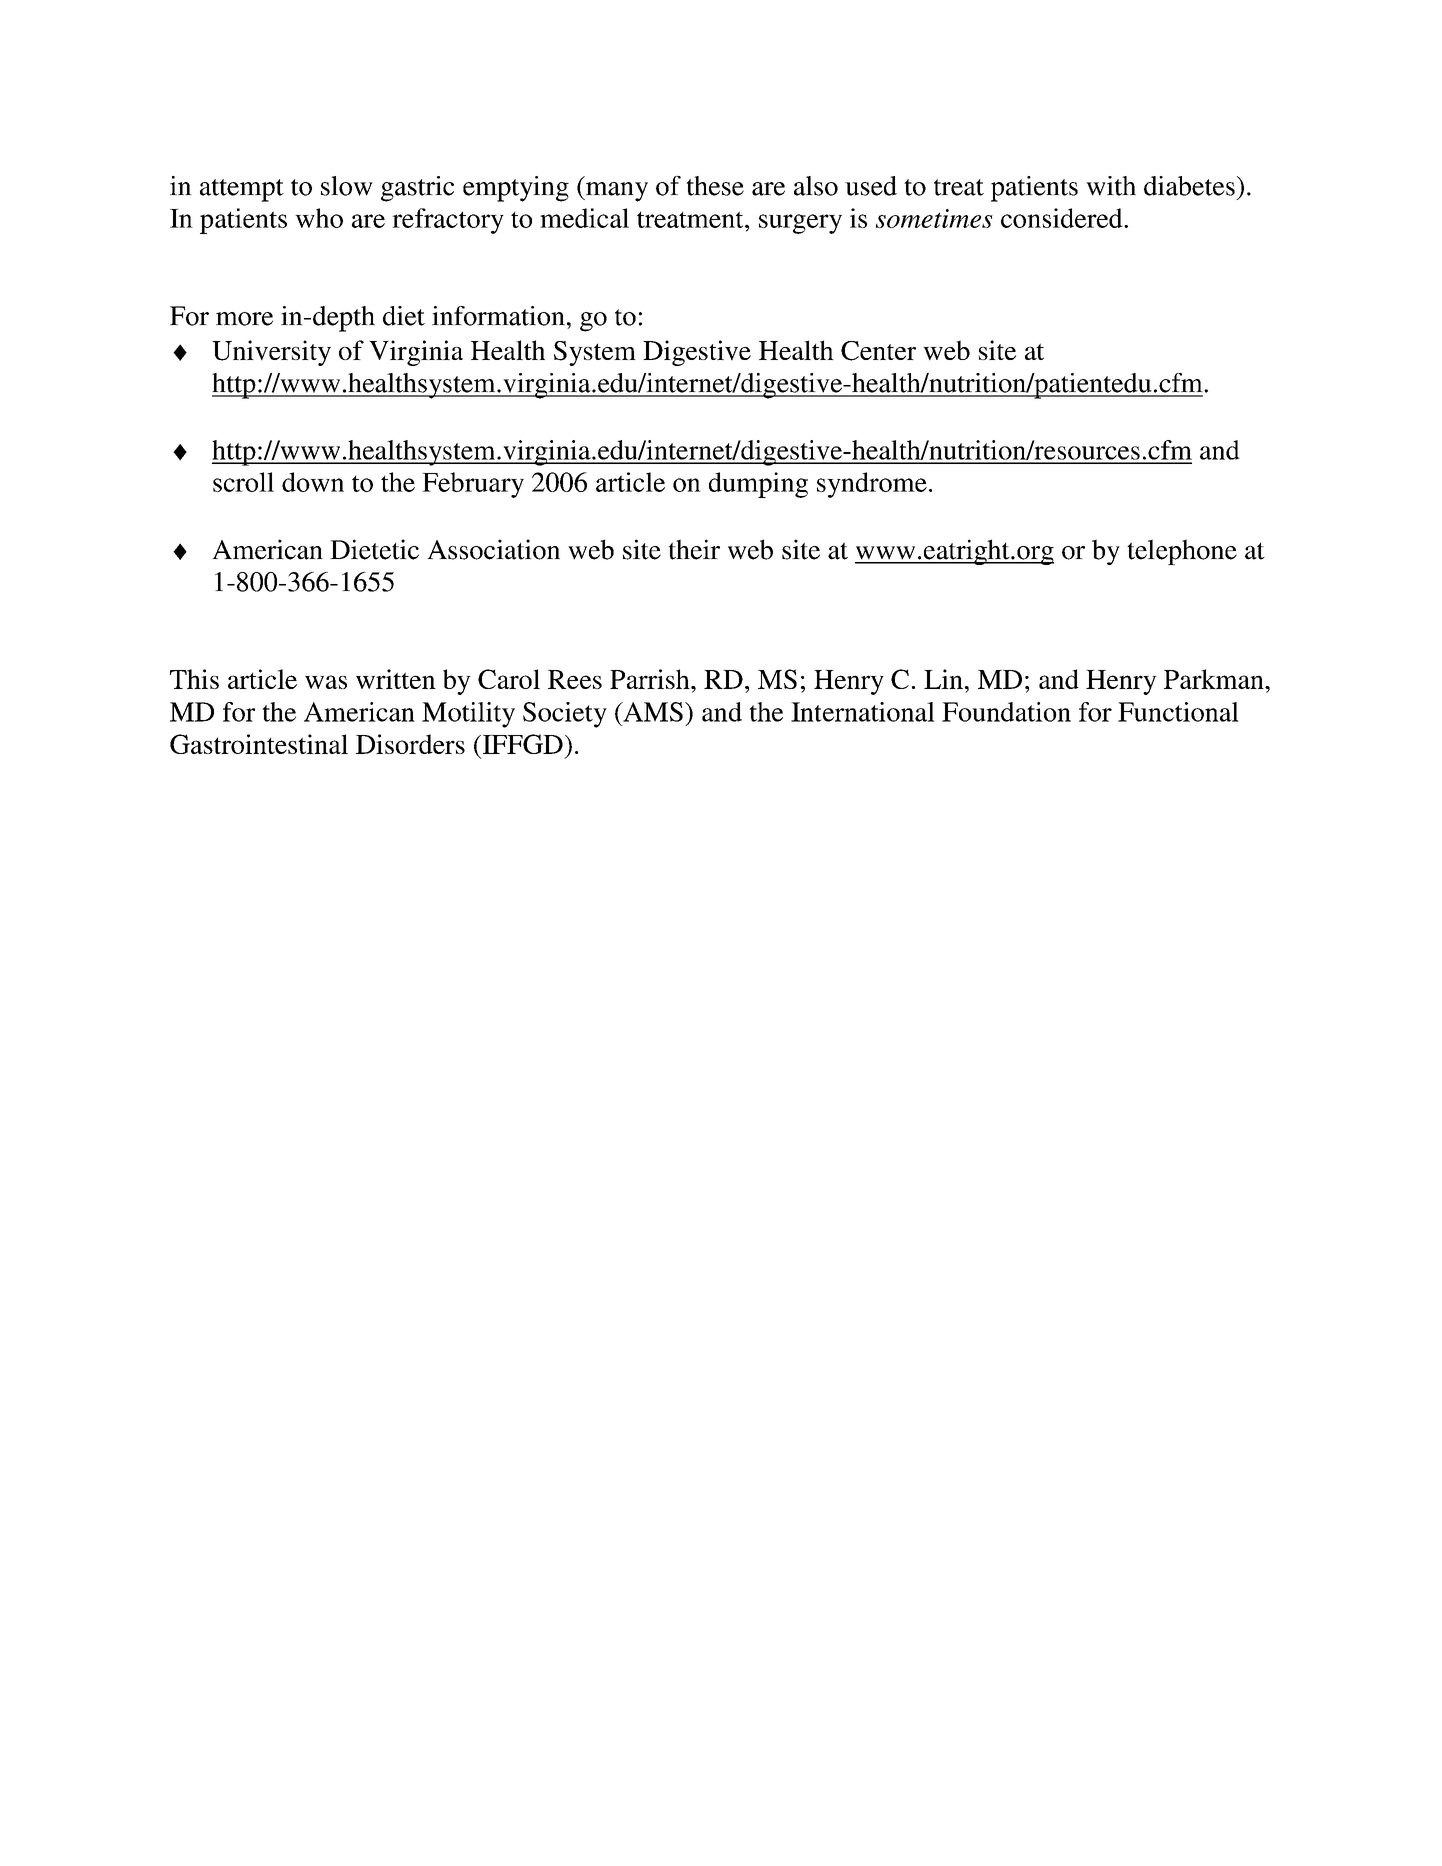 The height and width of the screenshot is (1866, 1442). What do you see at coordinates (878, 351) in the screenshot?
I see `Center` at bounding box center [878, 351].
